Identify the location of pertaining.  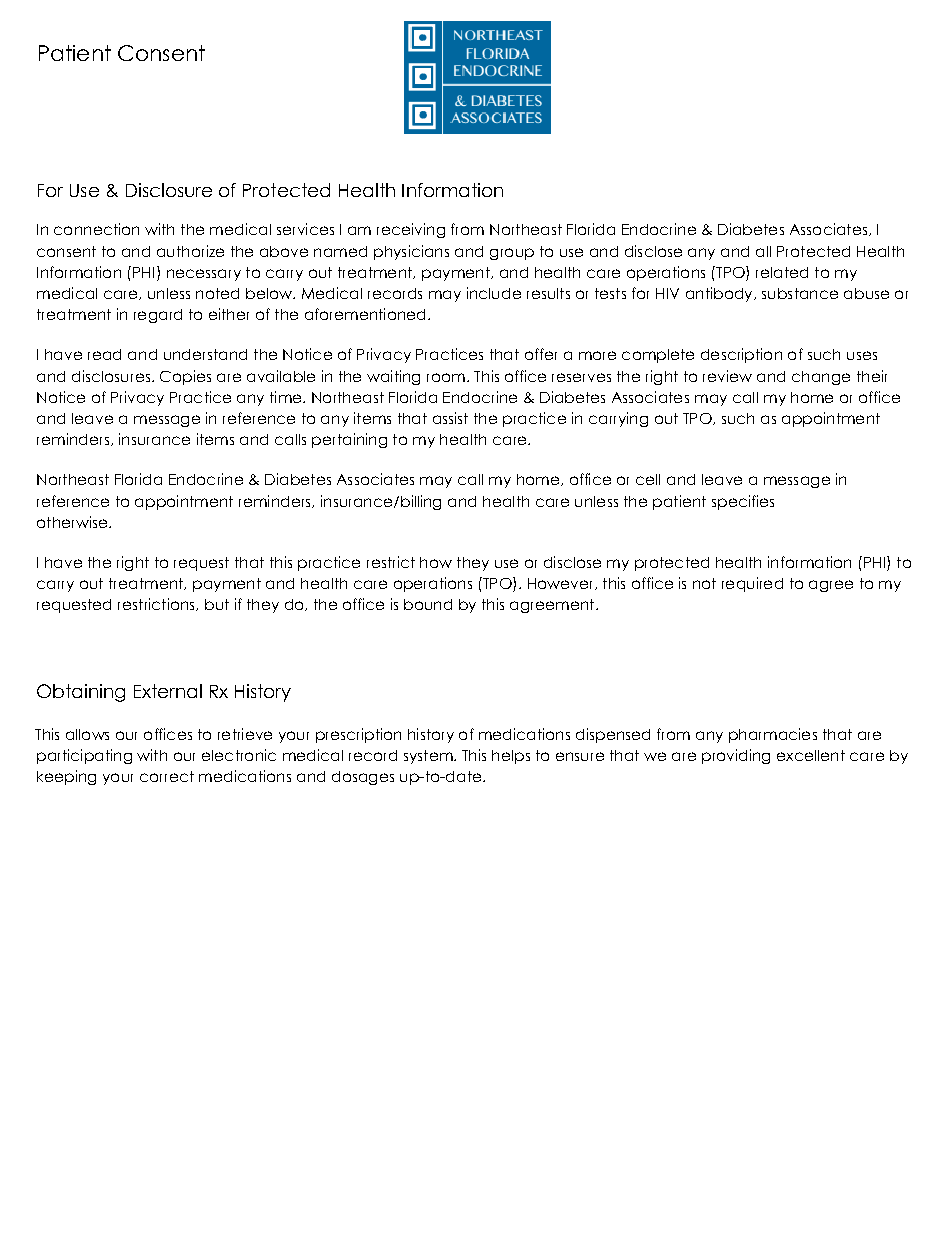
(349, 440).
